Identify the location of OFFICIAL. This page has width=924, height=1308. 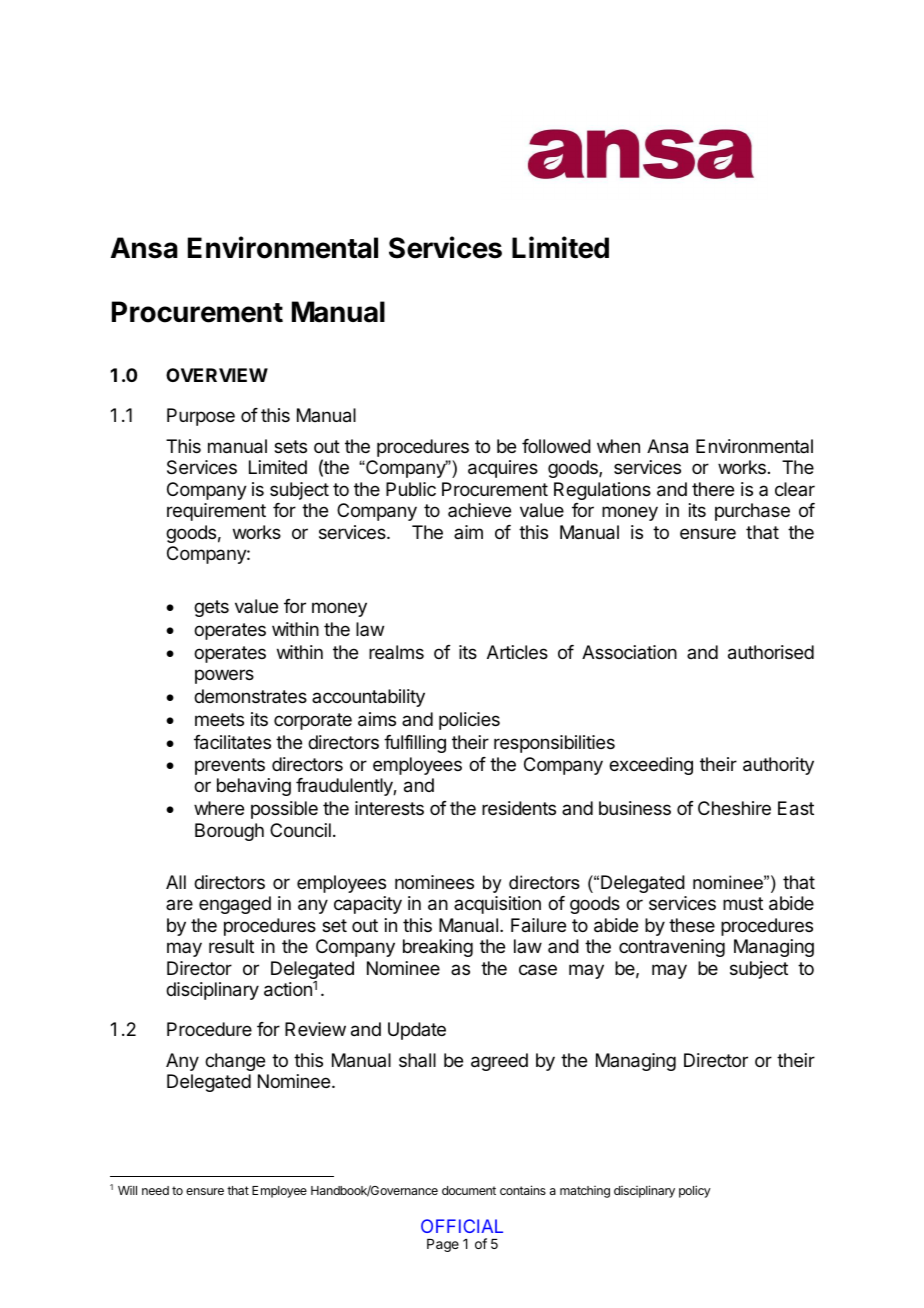
(462, 1226).
